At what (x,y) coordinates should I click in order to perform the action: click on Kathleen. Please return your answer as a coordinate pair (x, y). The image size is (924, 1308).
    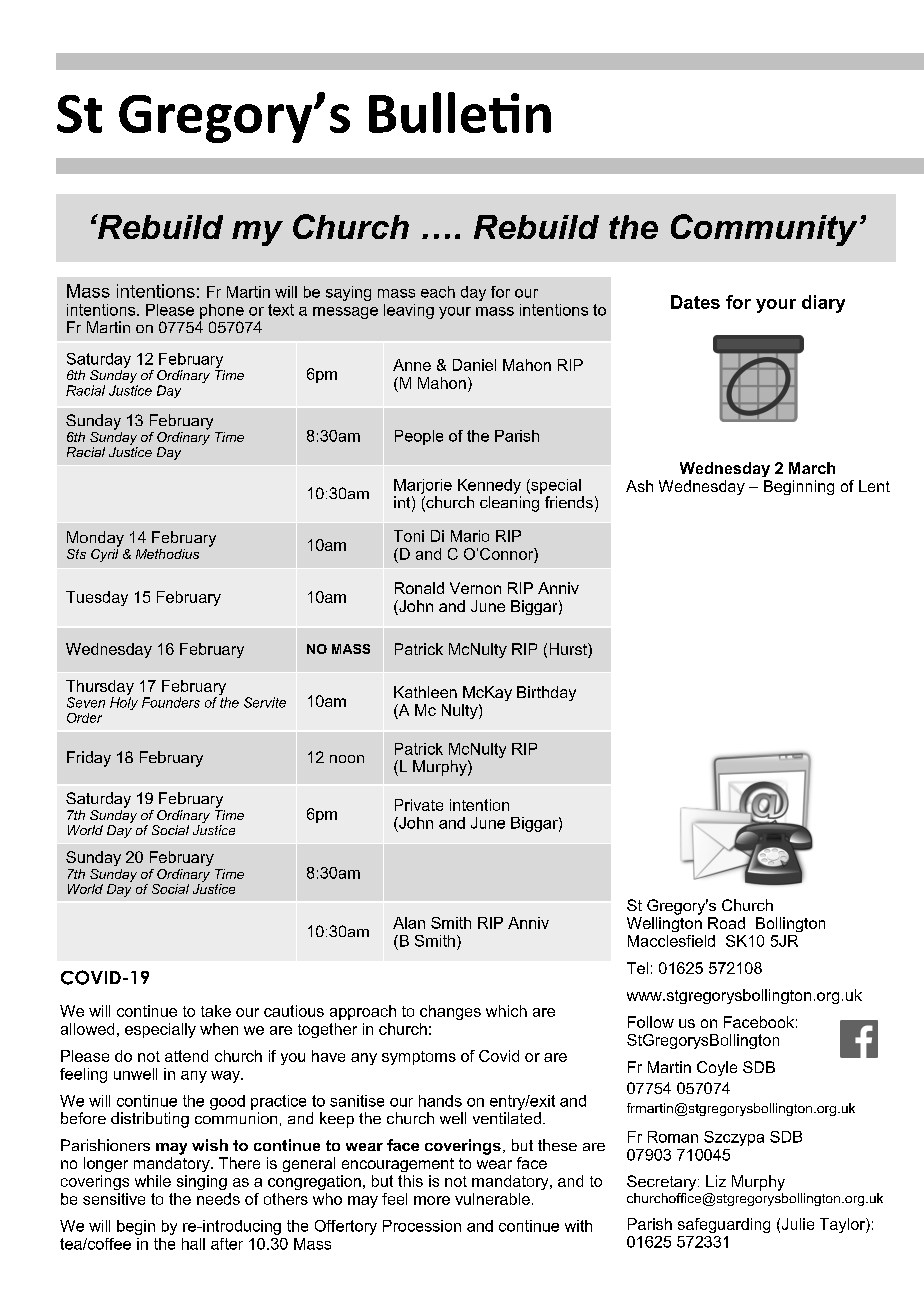
    Looking at the image, I should click on (425, 692).
